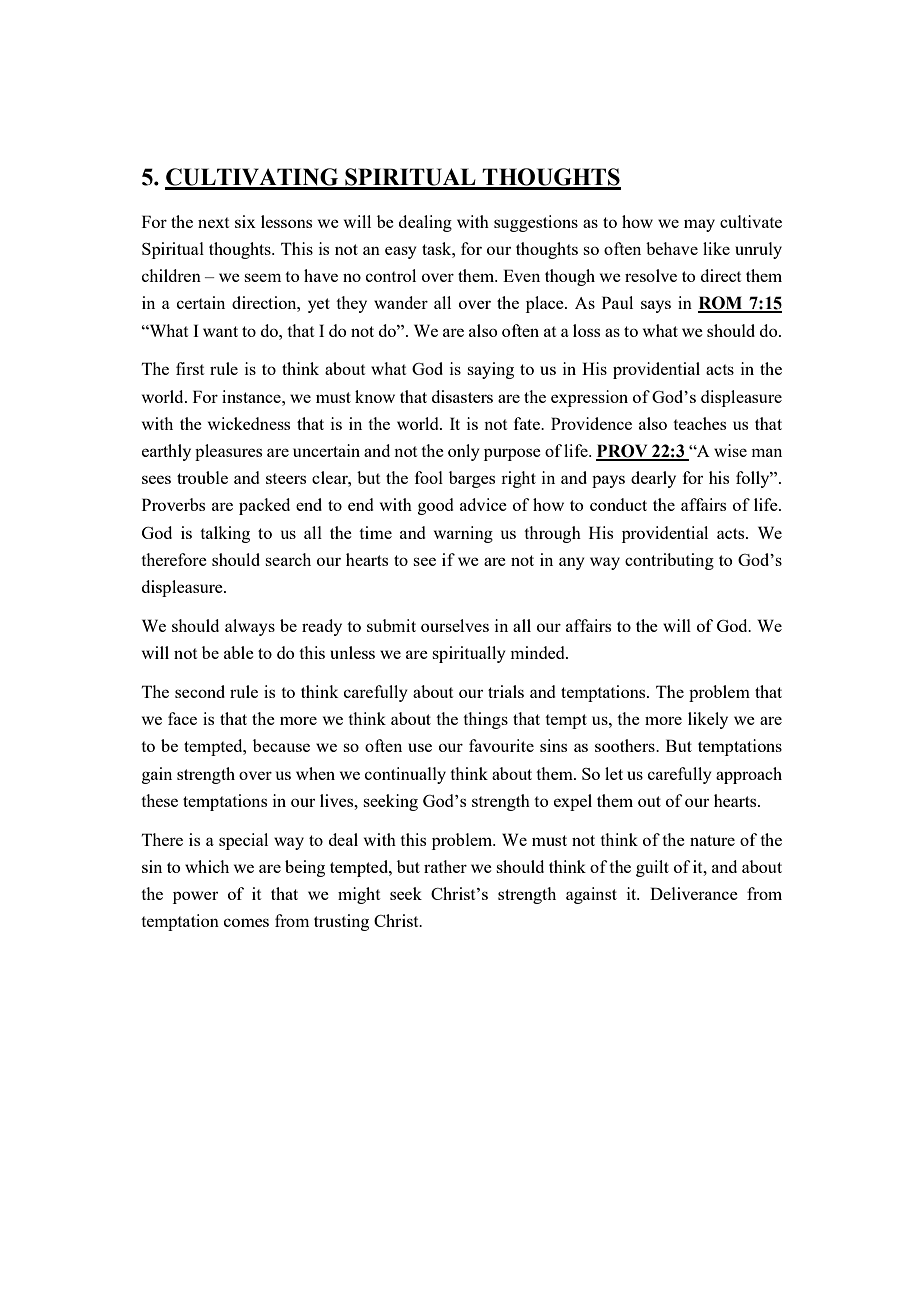  What do you see at coordinates (730, 450) in the screenshot?
I see `wise` at bounding box center [730, 450].
